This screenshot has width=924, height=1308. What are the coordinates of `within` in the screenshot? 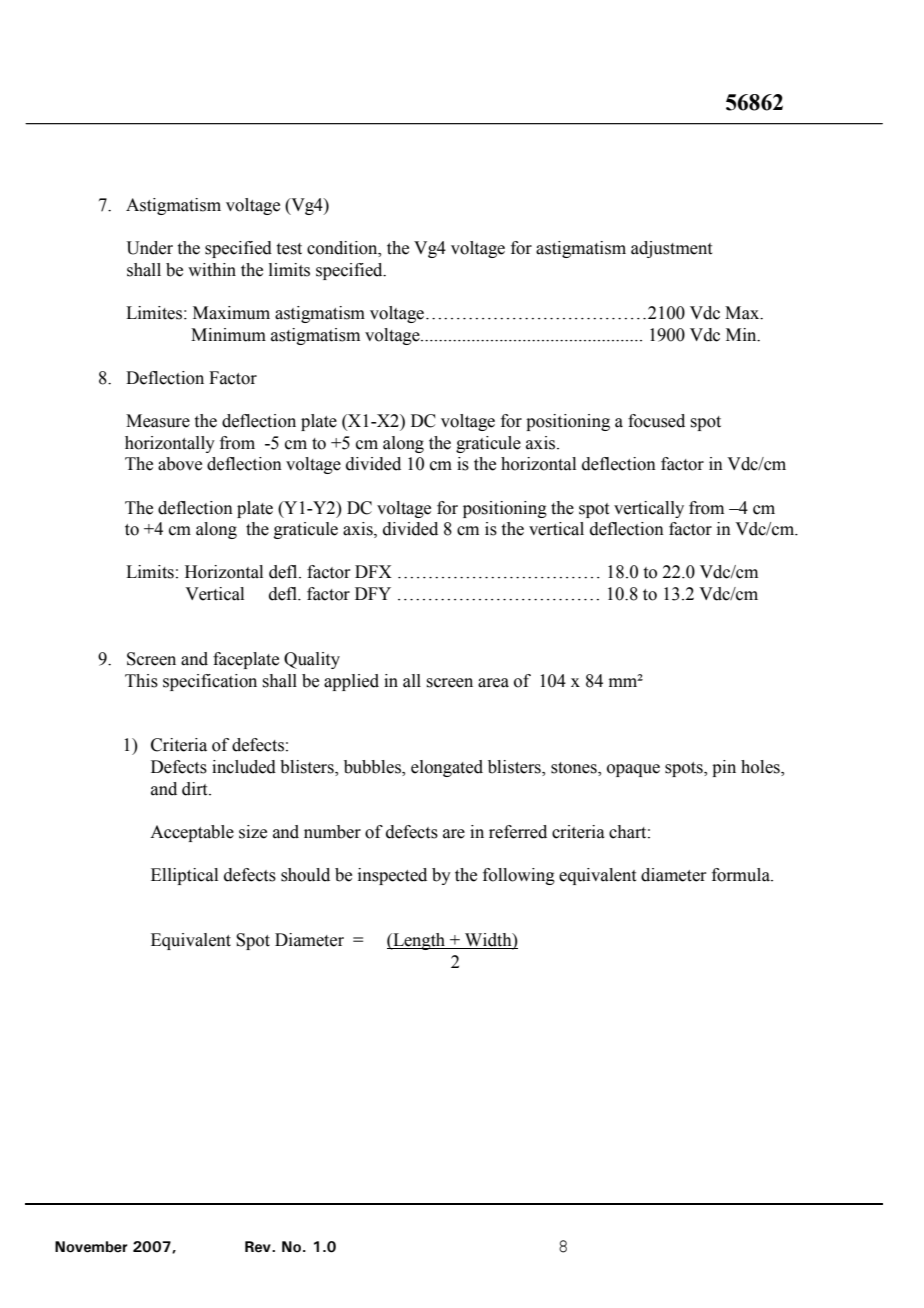 It's located at (212, 270).
